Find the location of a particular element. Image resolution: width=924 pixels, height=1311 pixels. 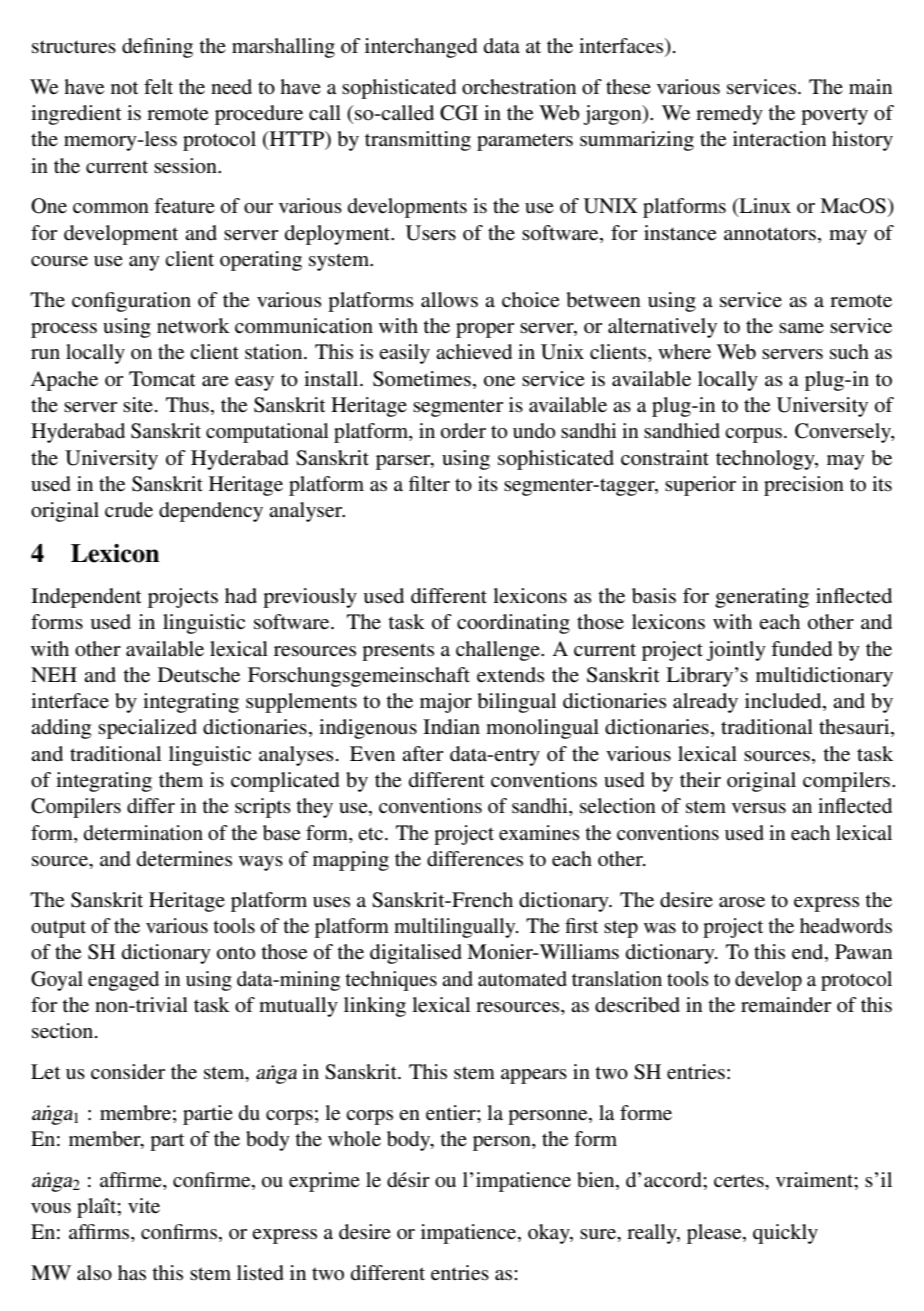

challenge is located at coordinates (499, 651).
